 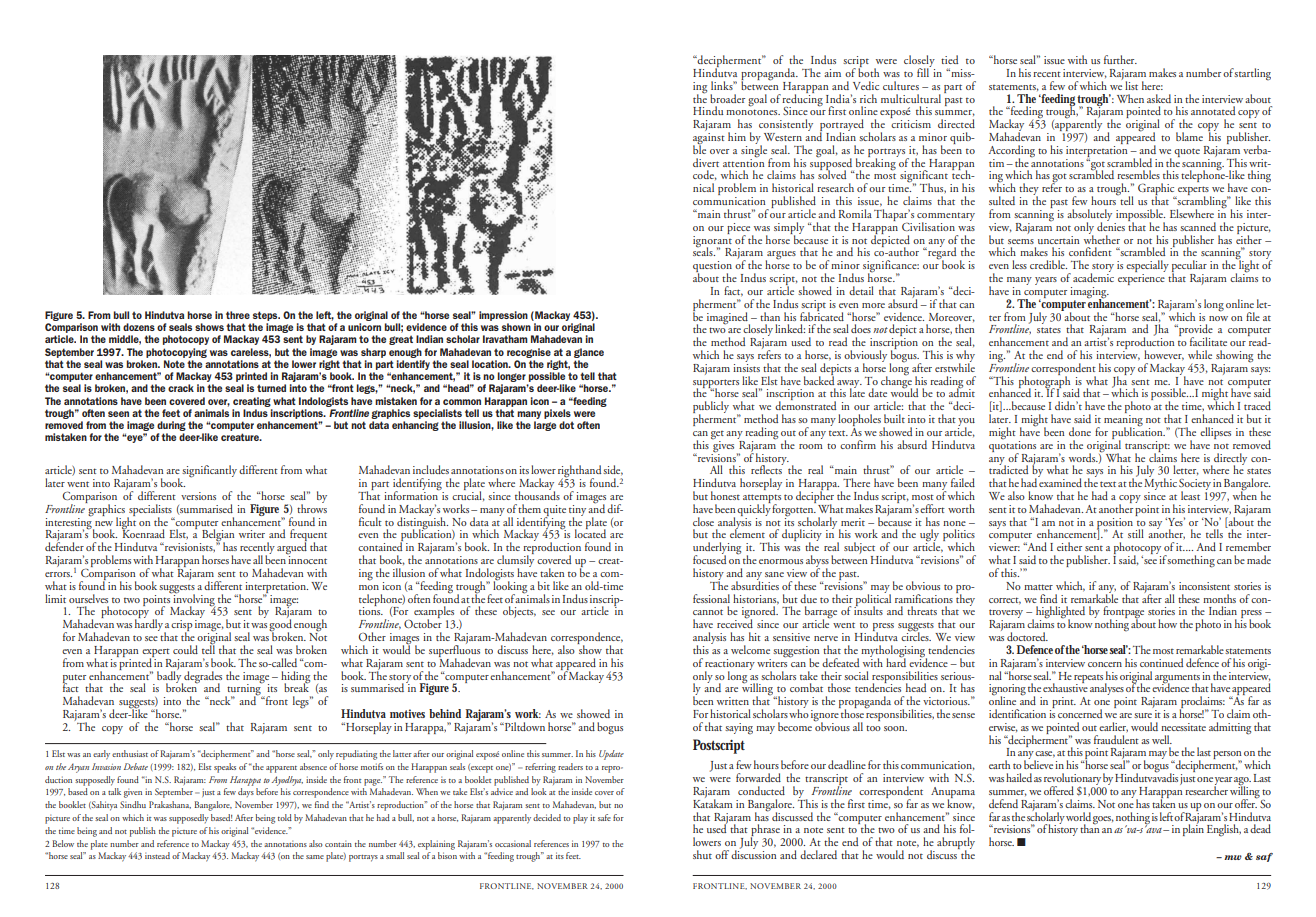 What do you see at coordinates (1159, 98) in the document?
I see `asked` at bounding box center [1159, 98].
